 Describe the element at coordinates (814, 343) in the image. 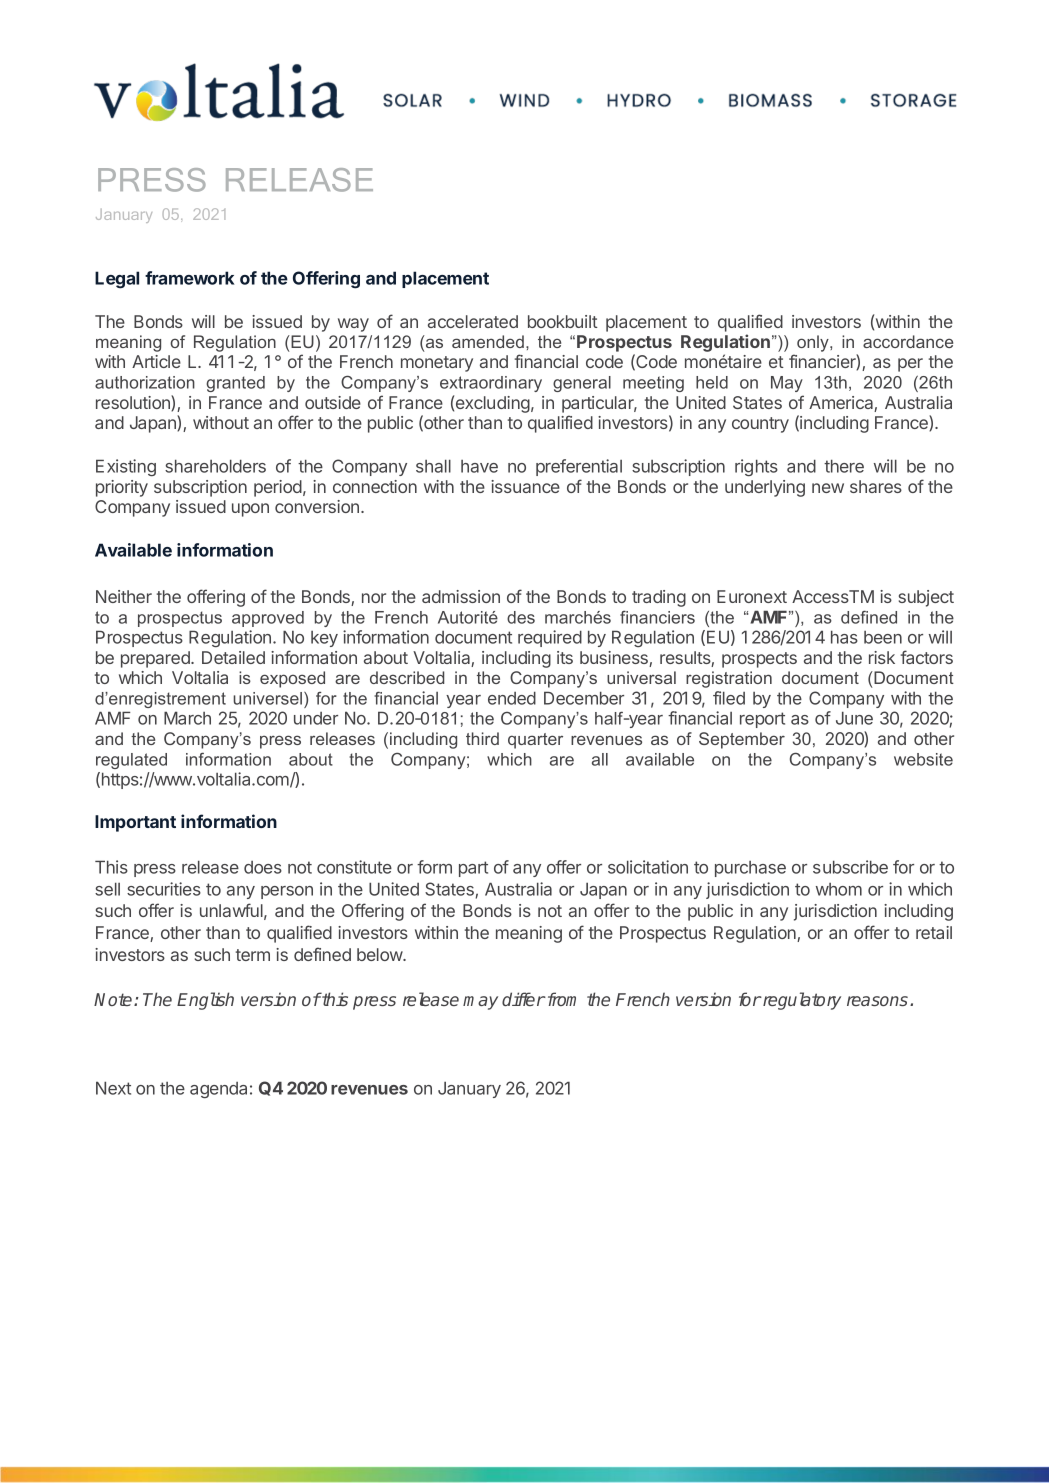

I see `only` at that location.
